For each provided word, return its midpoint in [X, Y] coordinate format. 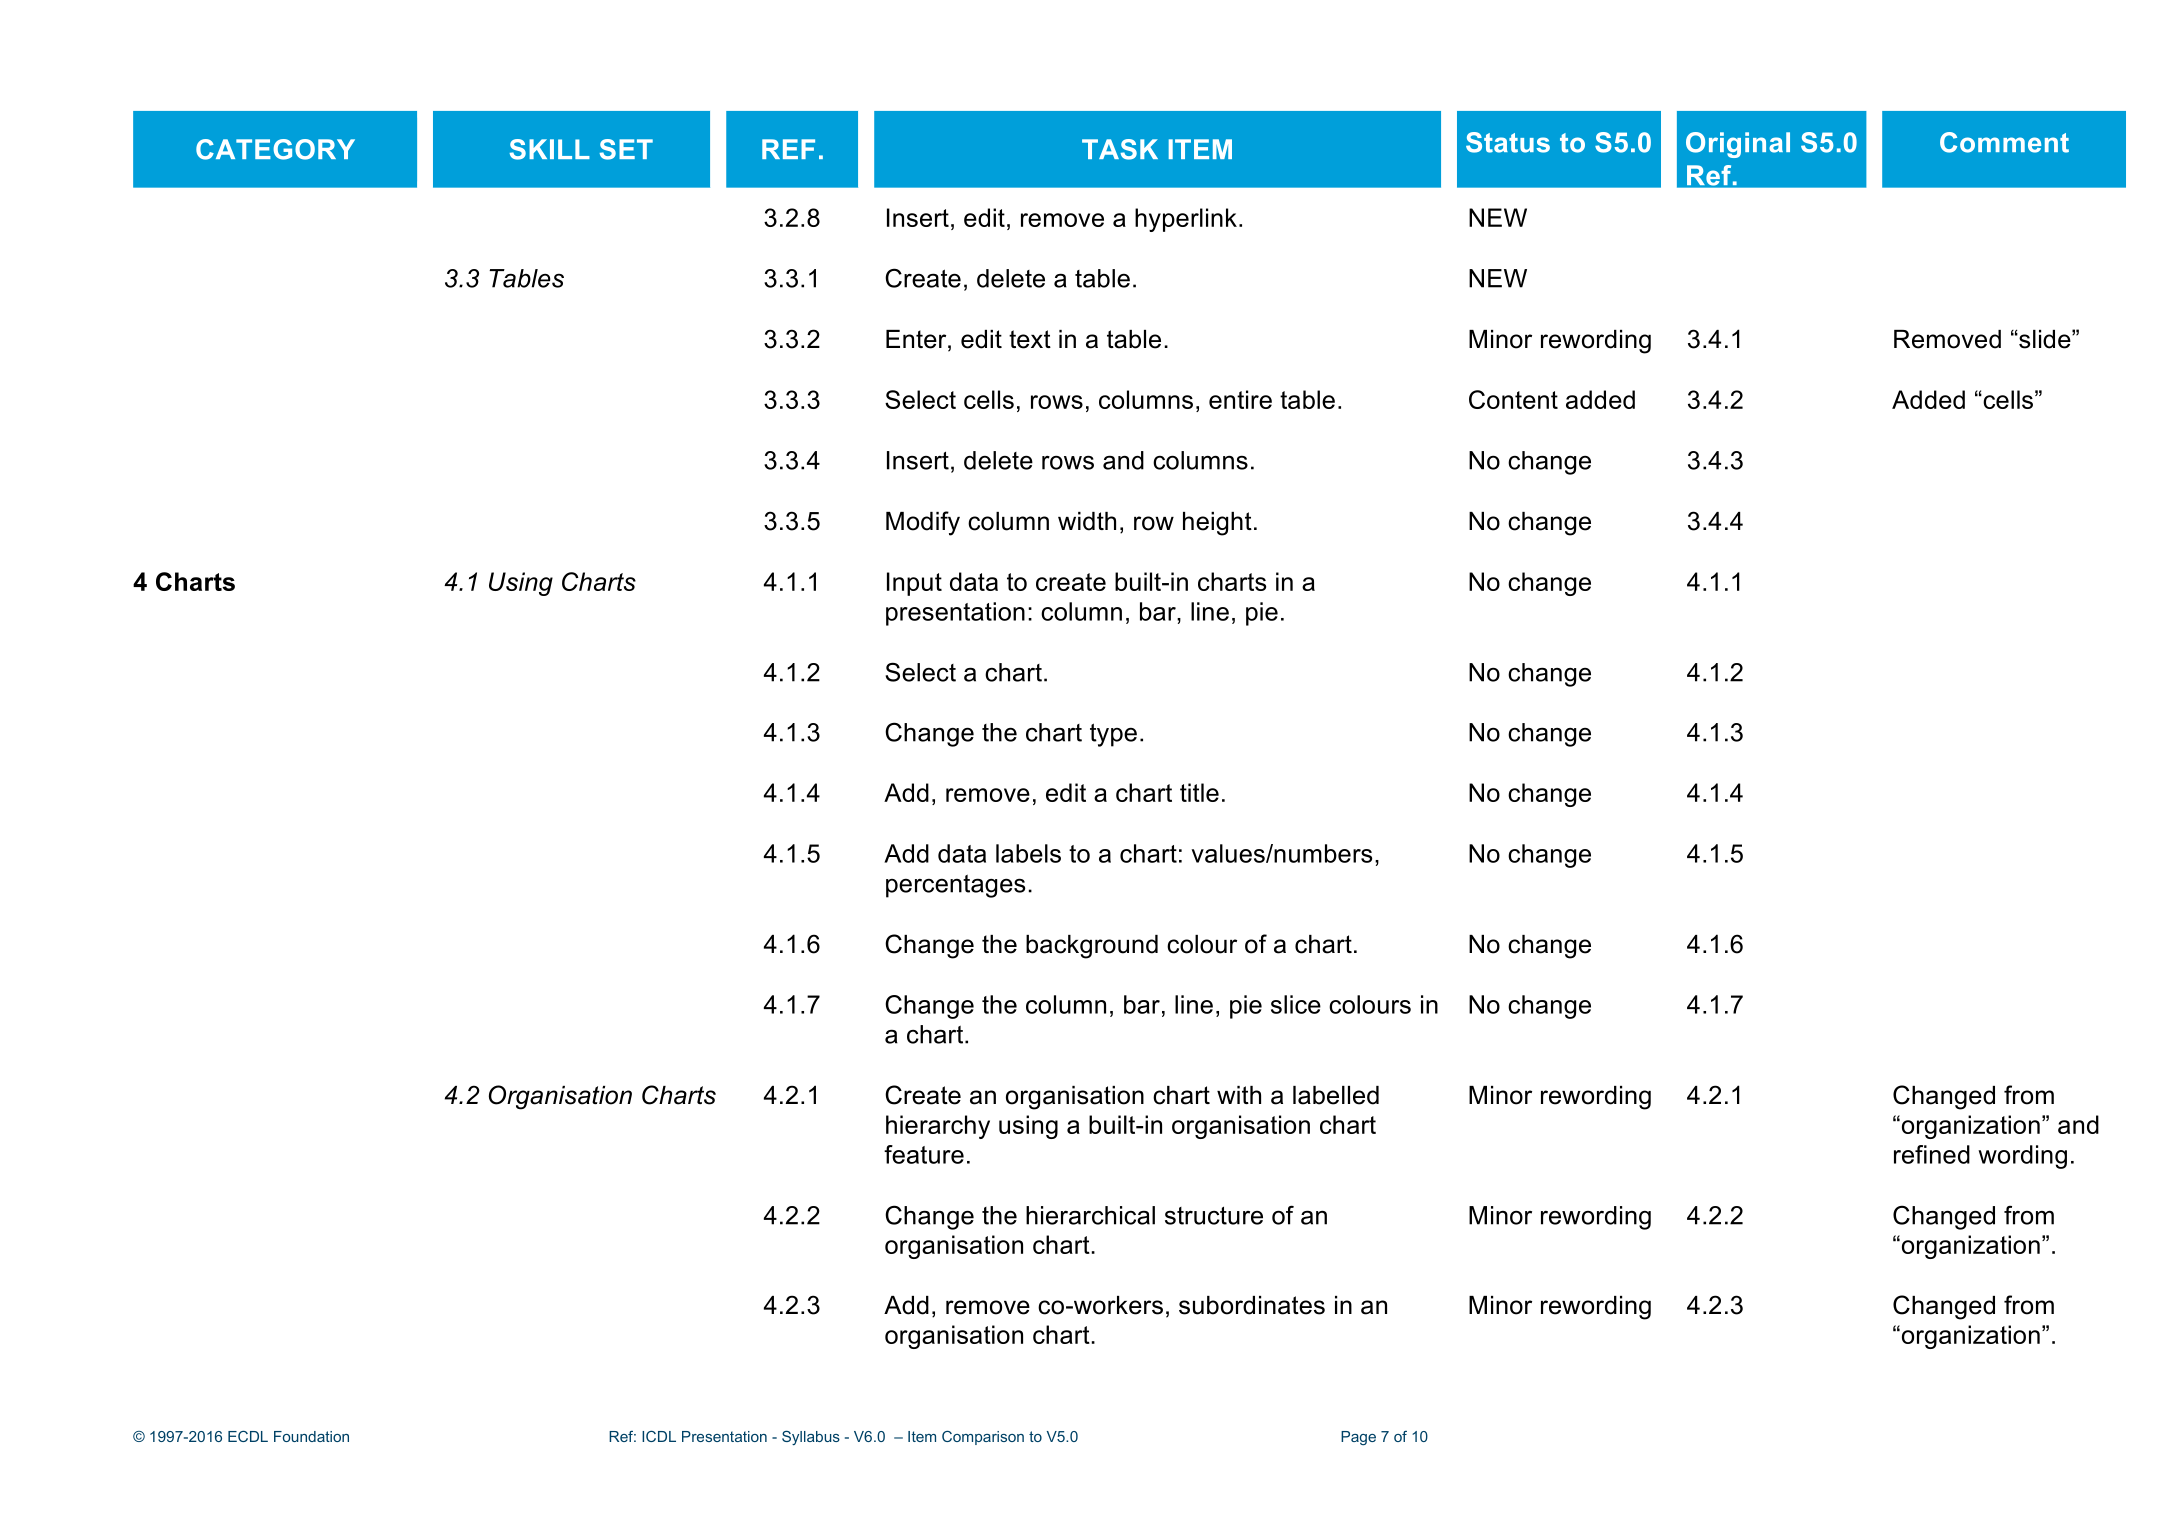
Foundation [311, 1436]
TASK [1120, 149]
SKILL [550, 149]
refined [1932, 1154]
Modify [923, 523]
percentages [955, 886]
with [1239, 1095]
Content [1513, 399]
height [1217, 524]
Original [1738, 145]
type [1113, 735]
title [1199, 792]
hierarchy [938, 1127]
